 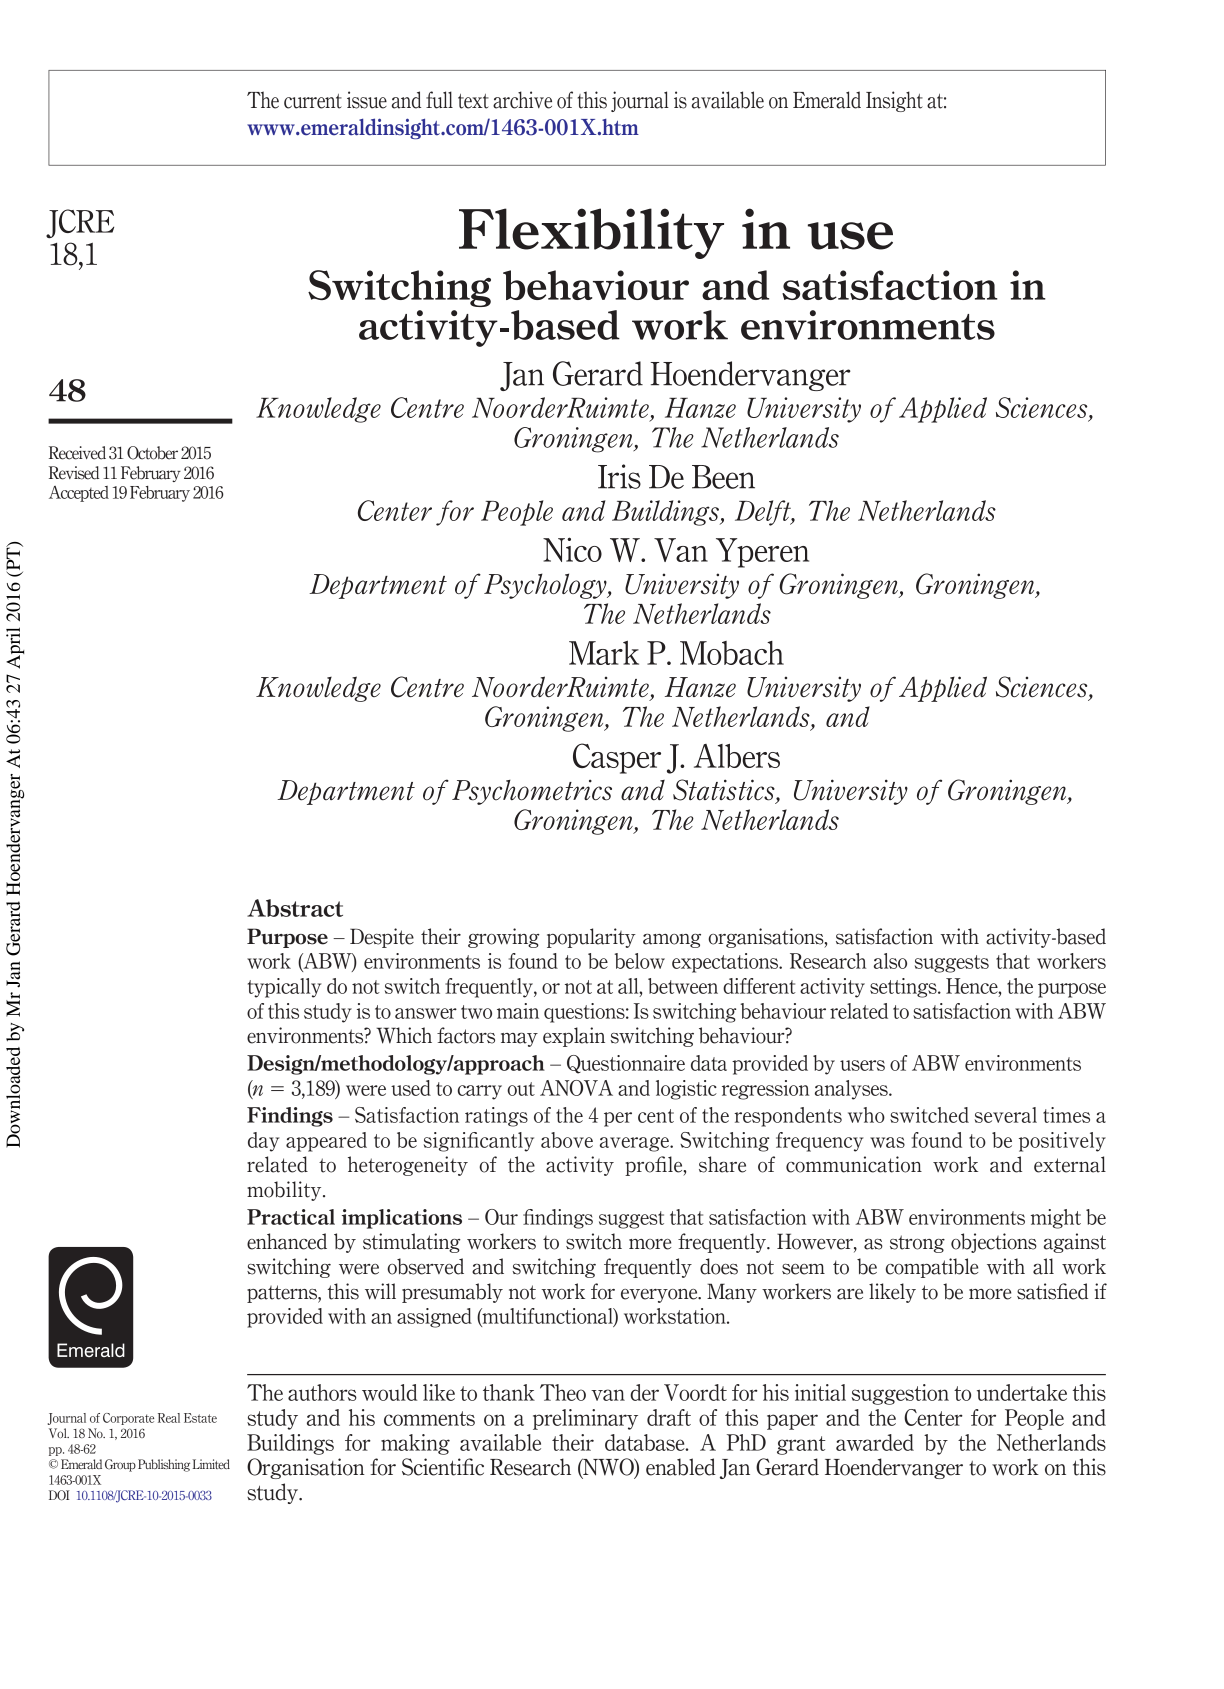 What do you see at coordinates (737, 756) in the screenshot?
I see `Albers` at bounding box center [737, 756].
